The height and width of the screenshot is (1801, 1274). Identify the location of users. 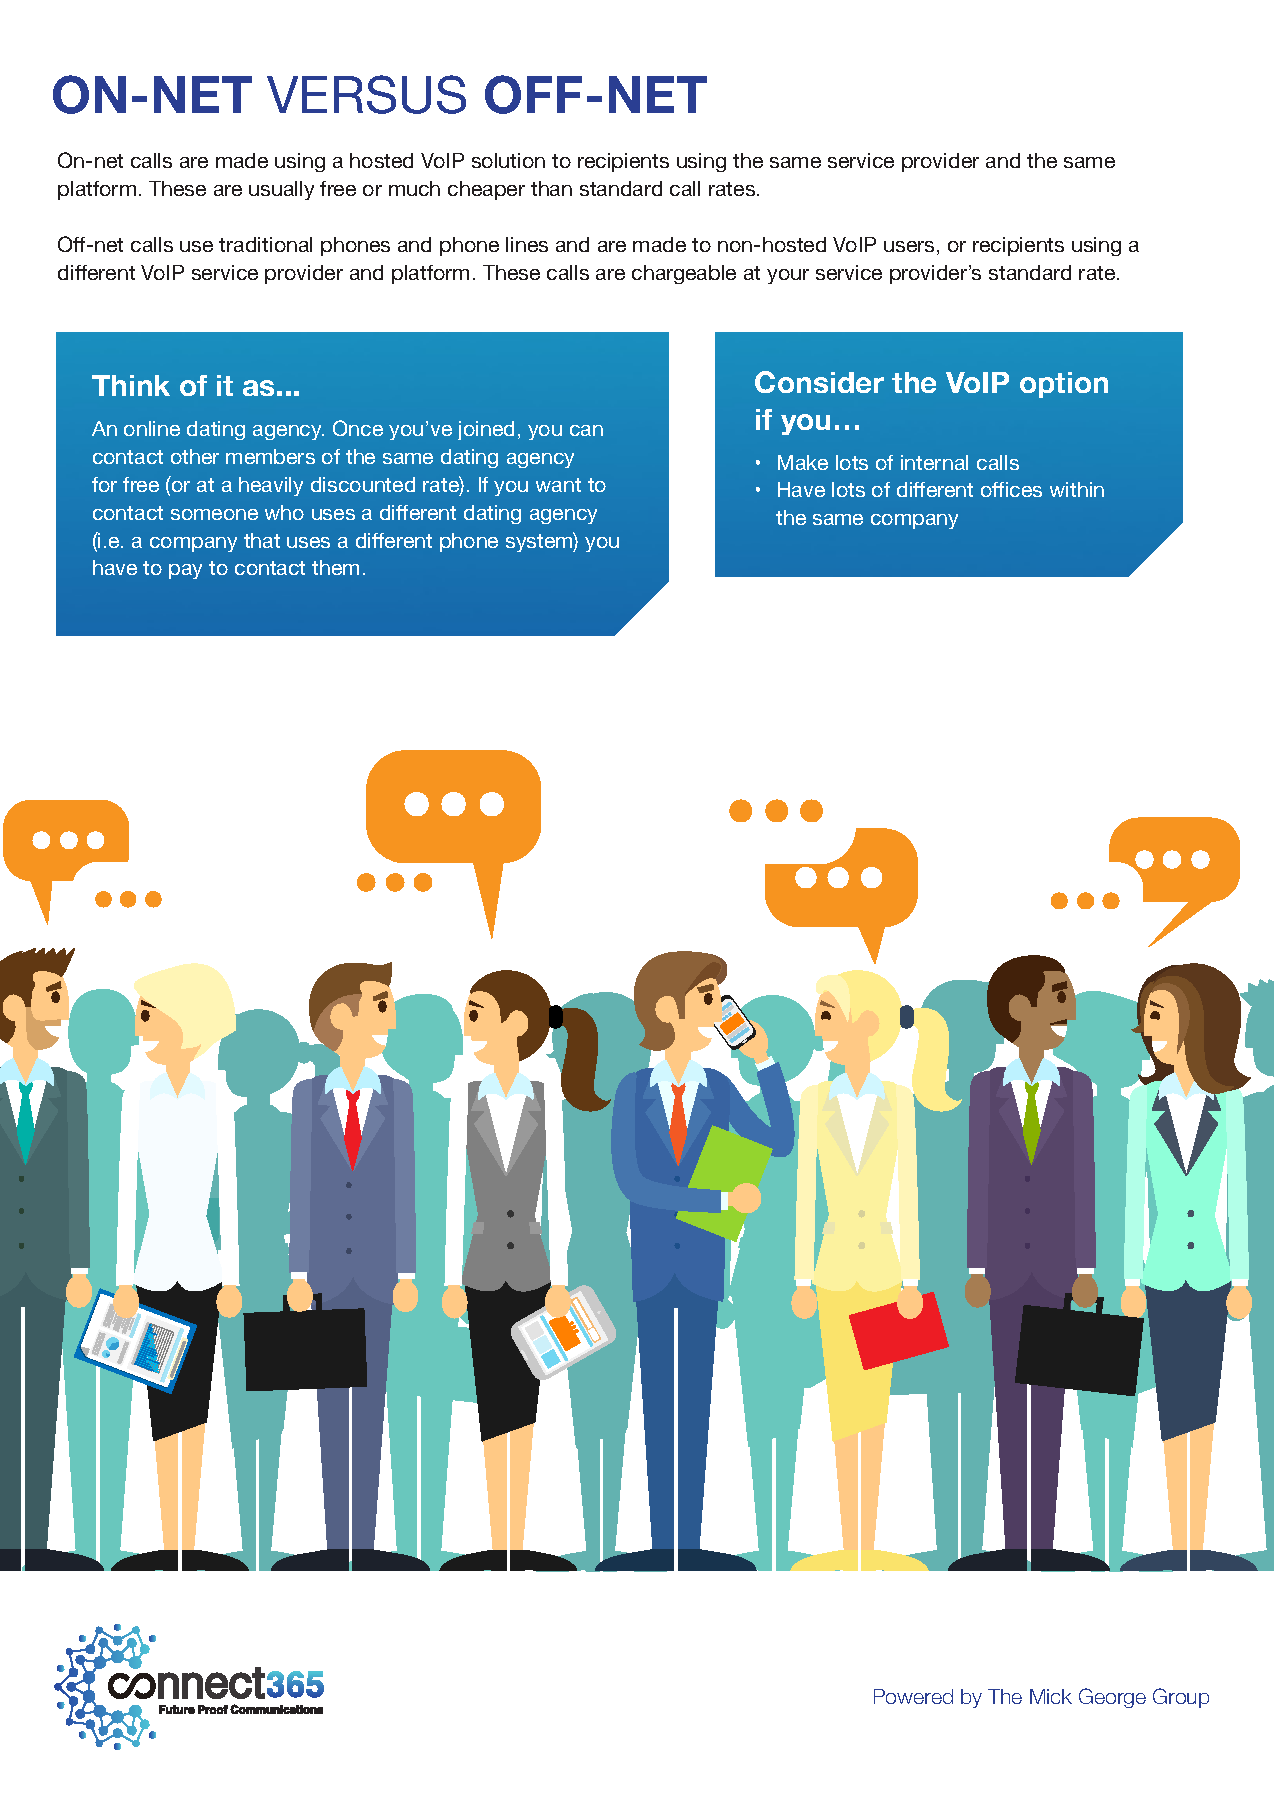
(909, 246).
